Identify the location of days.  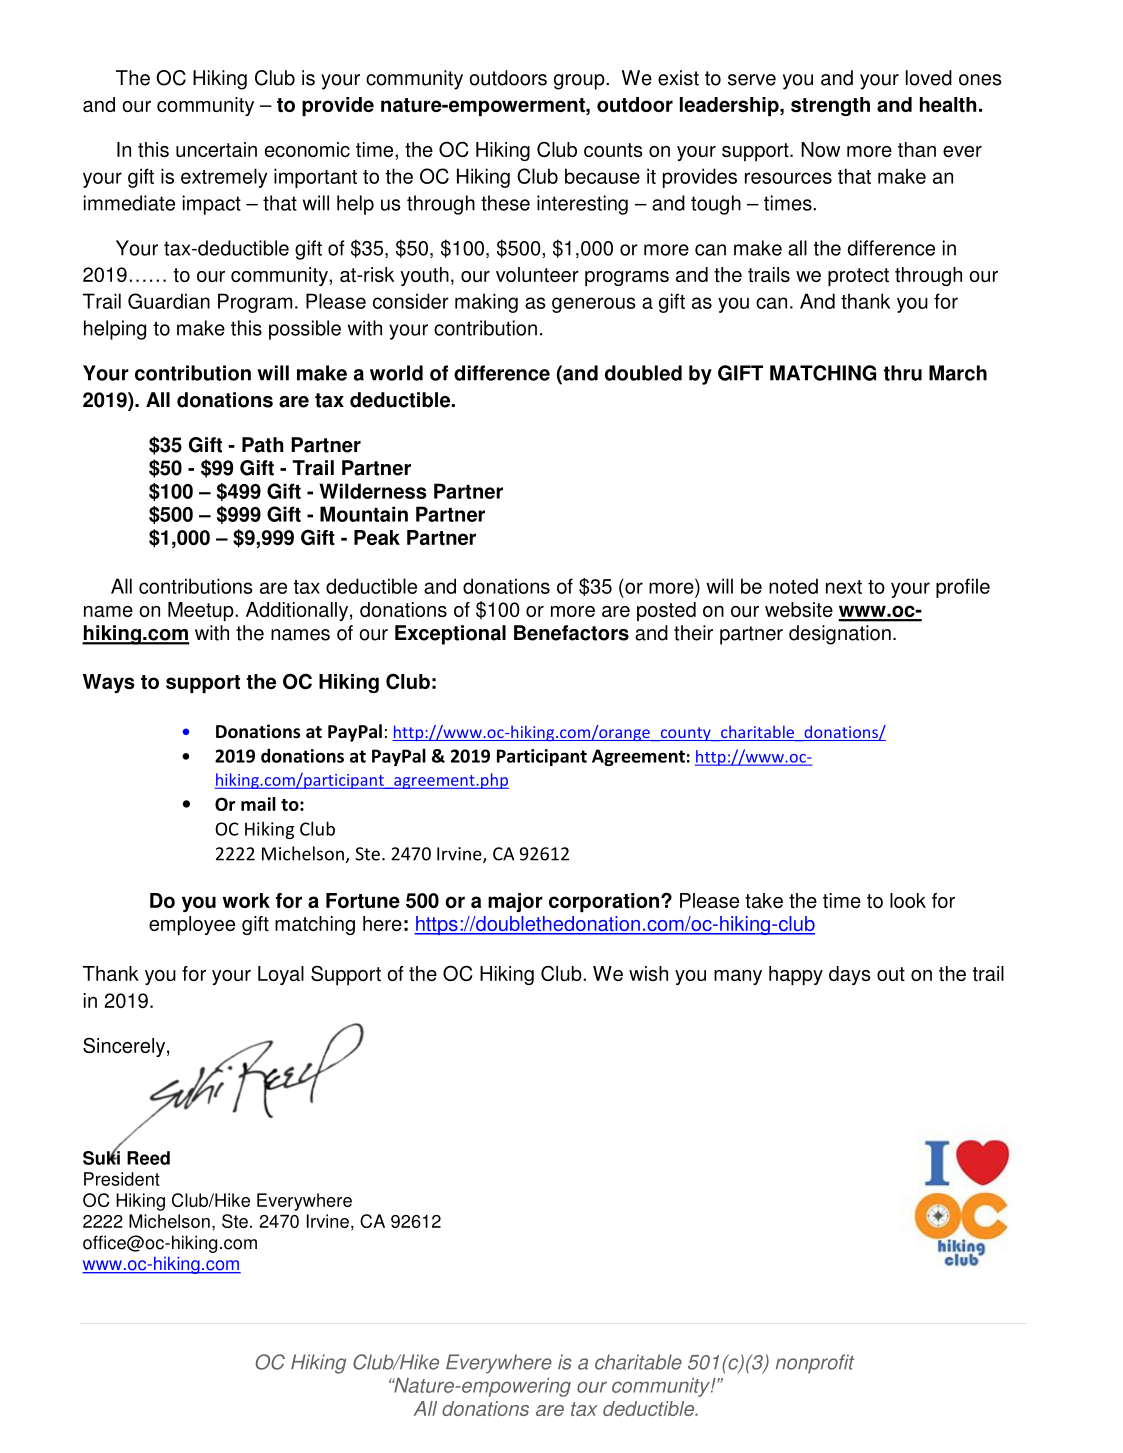
(850, 975).
